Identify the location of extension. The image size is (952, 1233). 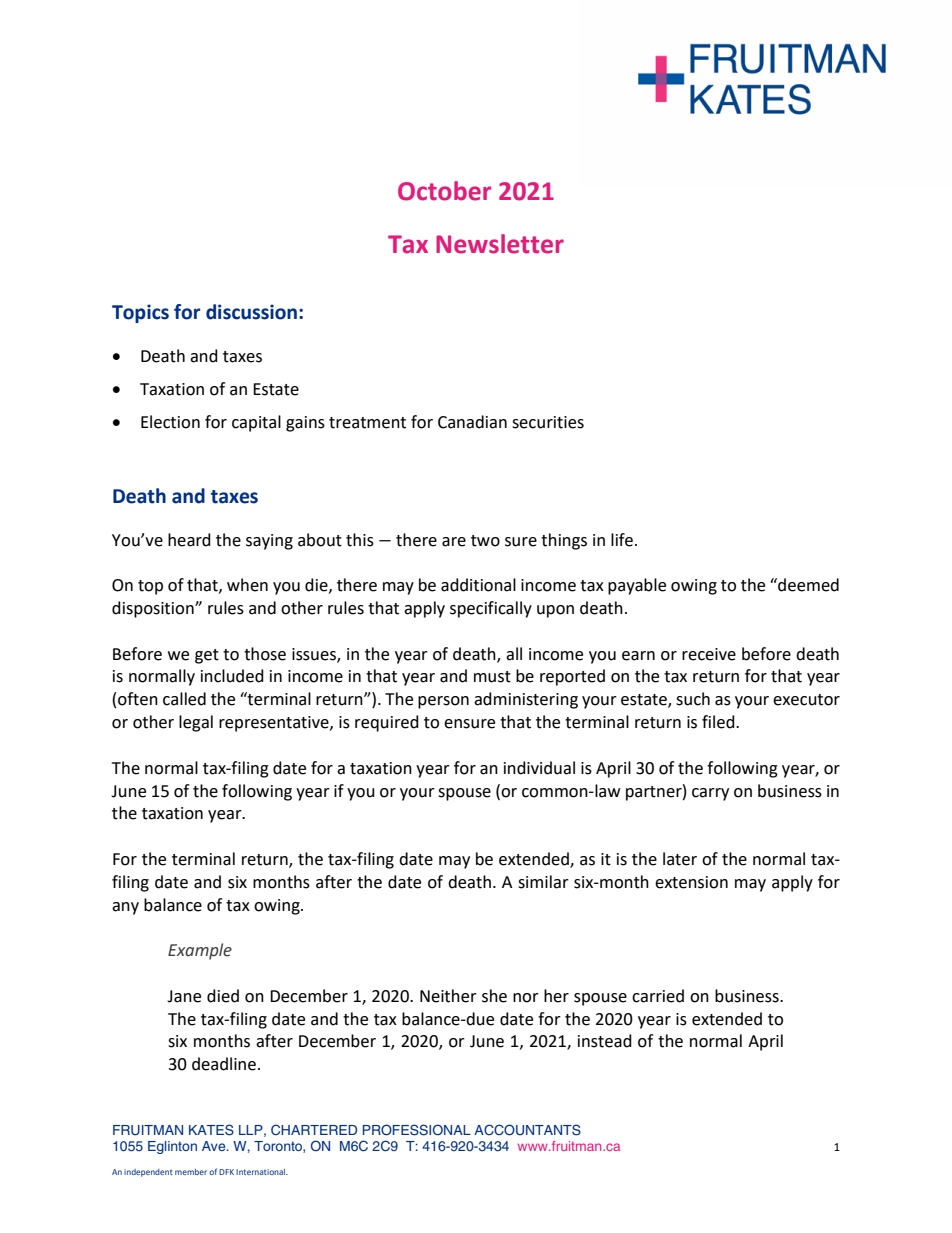
(691, 882).
